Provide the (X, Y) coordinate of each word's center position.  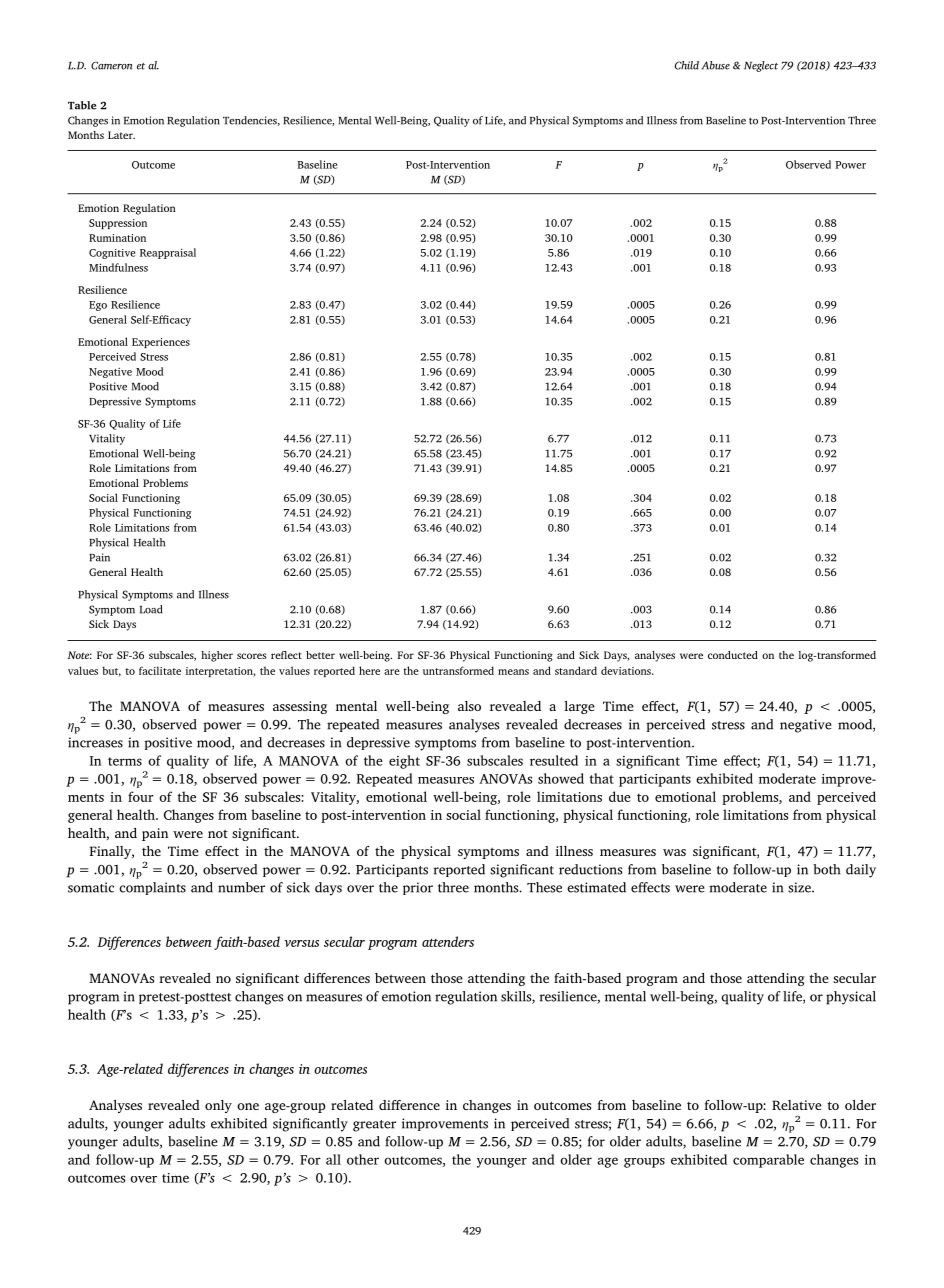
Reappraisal (168, 253)
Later (121, 135)
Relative (797, 1105)
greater (374, 1126)
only (218, 1106)
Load (151, 609)
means (513, 672)
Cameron (111, 65)
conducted (733, 655)
